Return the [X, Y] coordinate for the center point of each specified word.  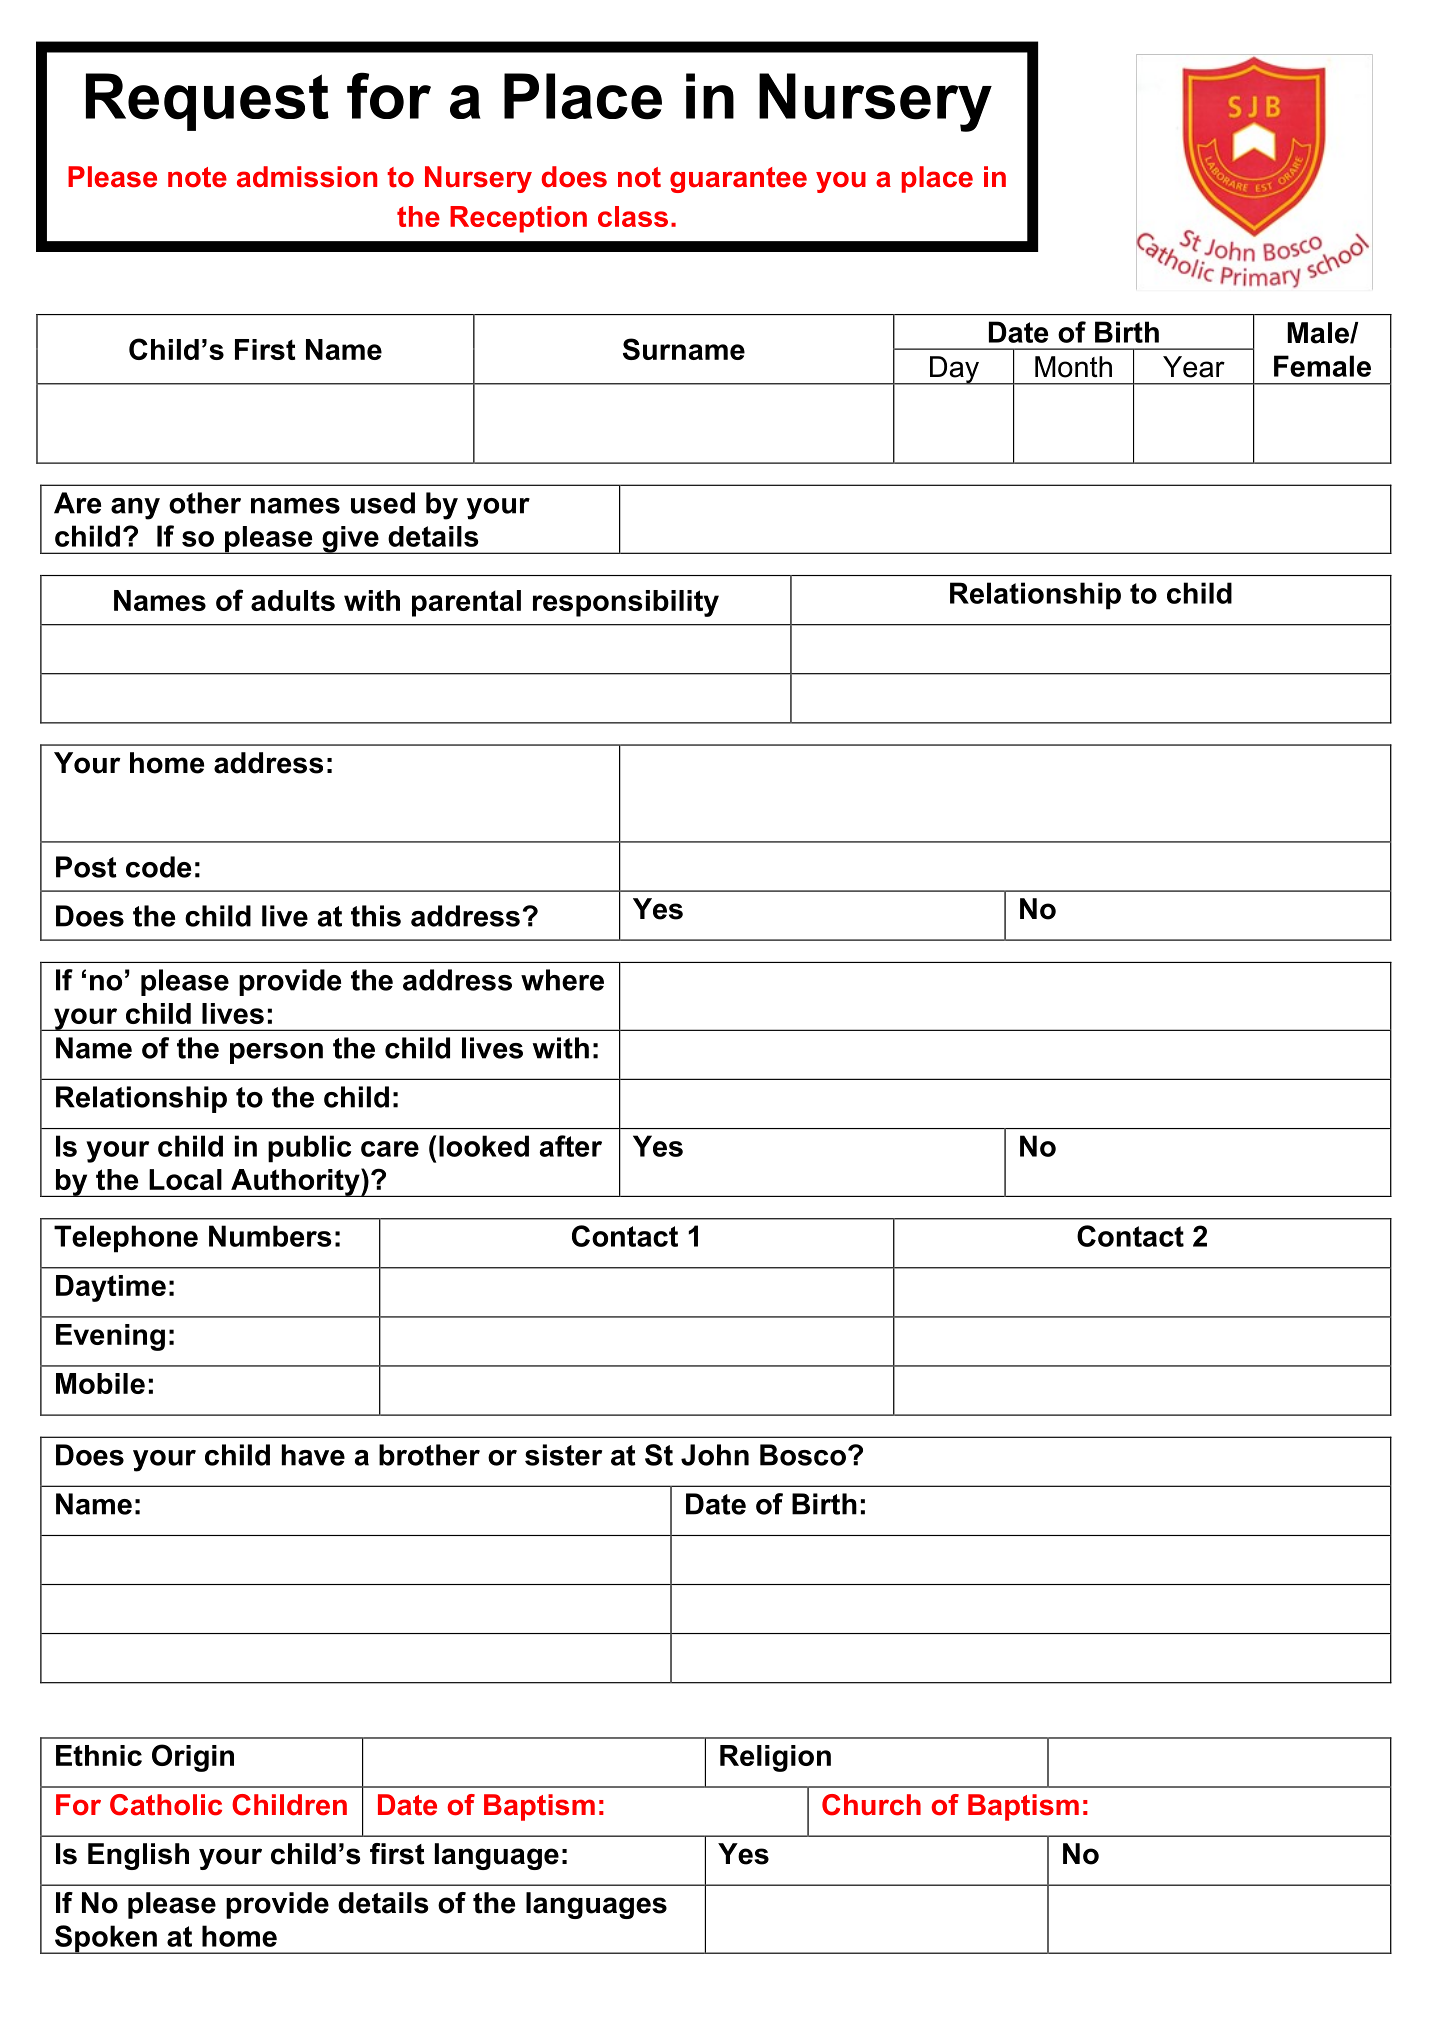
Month [1073, 367]
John [715, 1455]
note [197, 177]
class [633, 216]
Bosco [803, 1455]
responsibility [626, 603]
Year [1194, 367]
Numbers [270, 1236]
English [138, 1856]
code [158, 867]
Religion [775, 1758]
